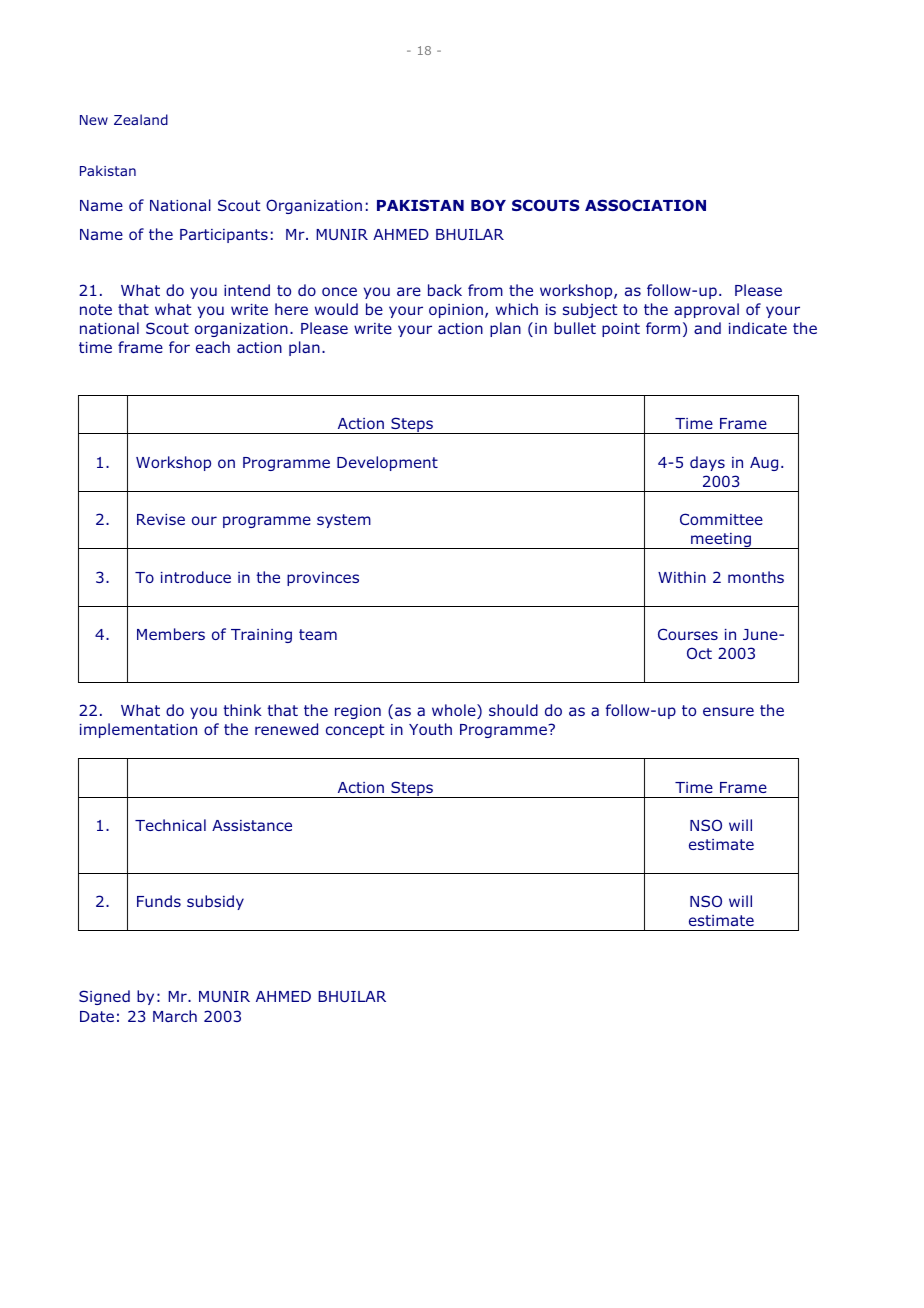 Image resolution: width=924 pixels, height=1308 pixels. What do you see at coordinates (728, 711) in the image?
I see `ensure` at bounding box center [728, 711].
